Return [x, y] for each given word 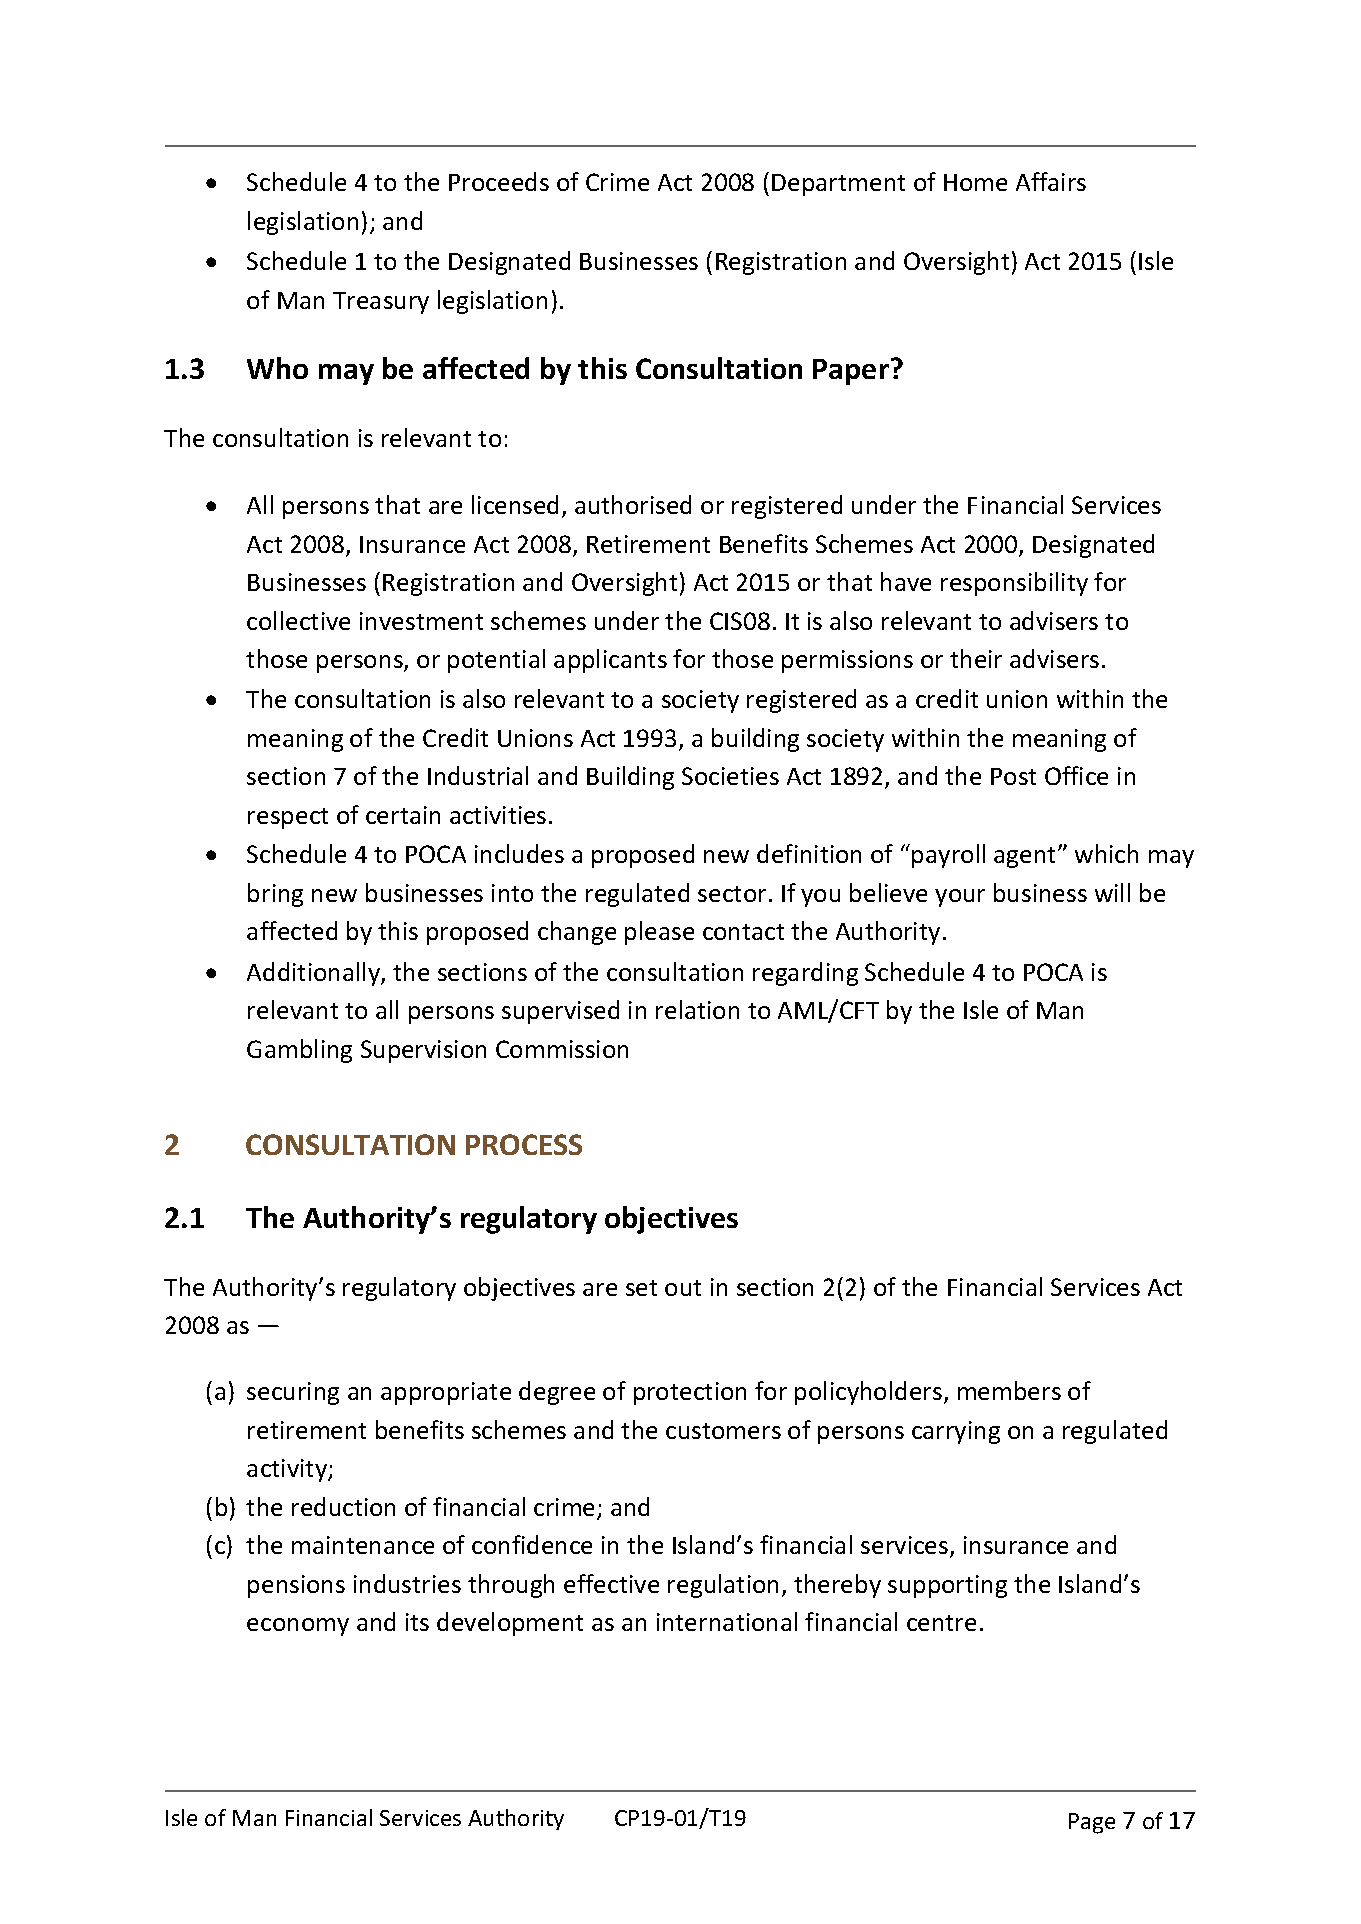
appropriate [446, 1393]
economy [298, 1627]
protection [690, 1393]
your [960, 898]
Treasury [381, 303]
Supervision [423, 1051]
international [727, 1621]
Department [838, 185]
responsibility [1014, 584]
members [1009, 1390]
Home [975, 182]
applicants [610, 661]
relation [697, 1009]
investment [421, 621]
